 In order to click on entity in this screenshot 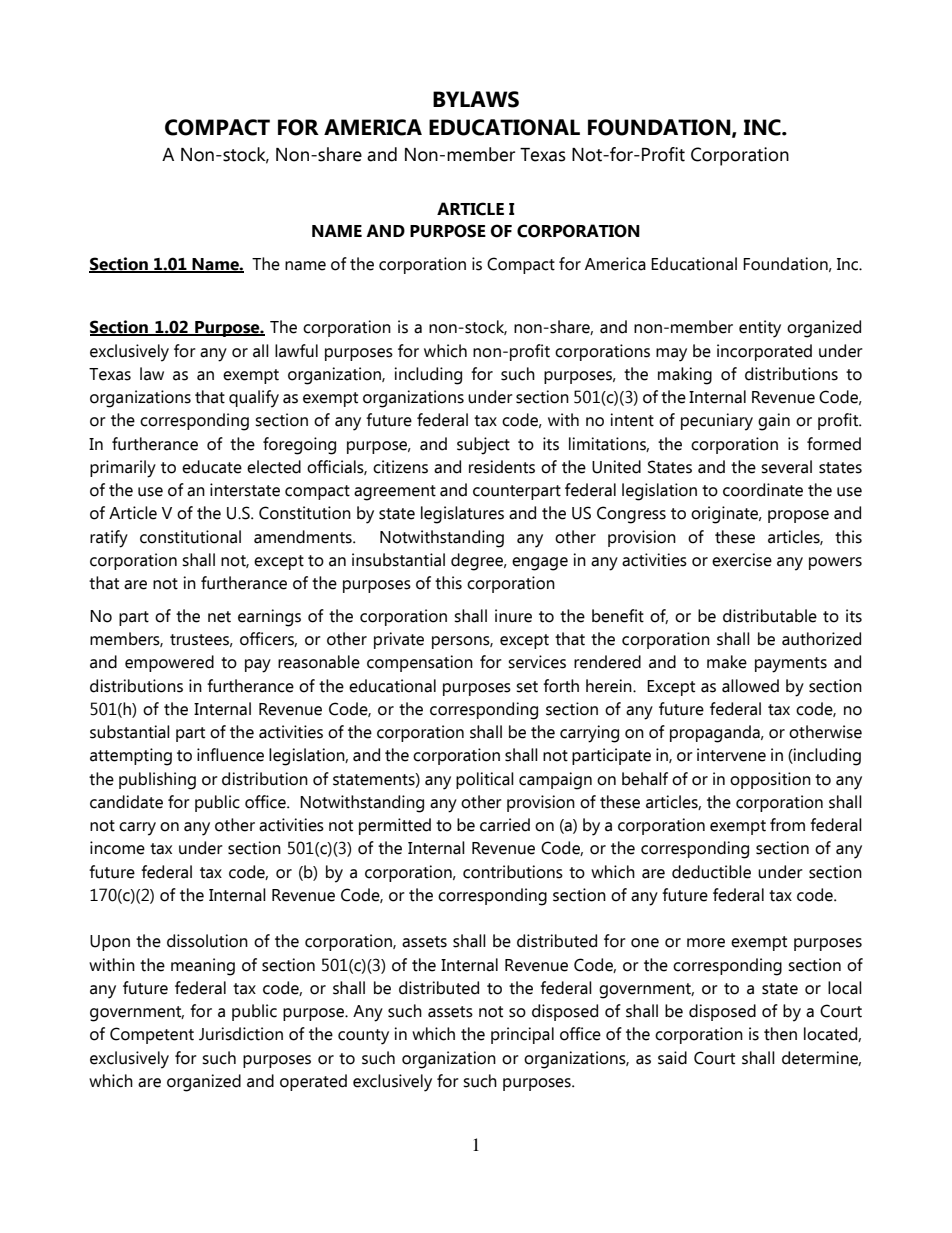, I will do `click(760, 329)`.
